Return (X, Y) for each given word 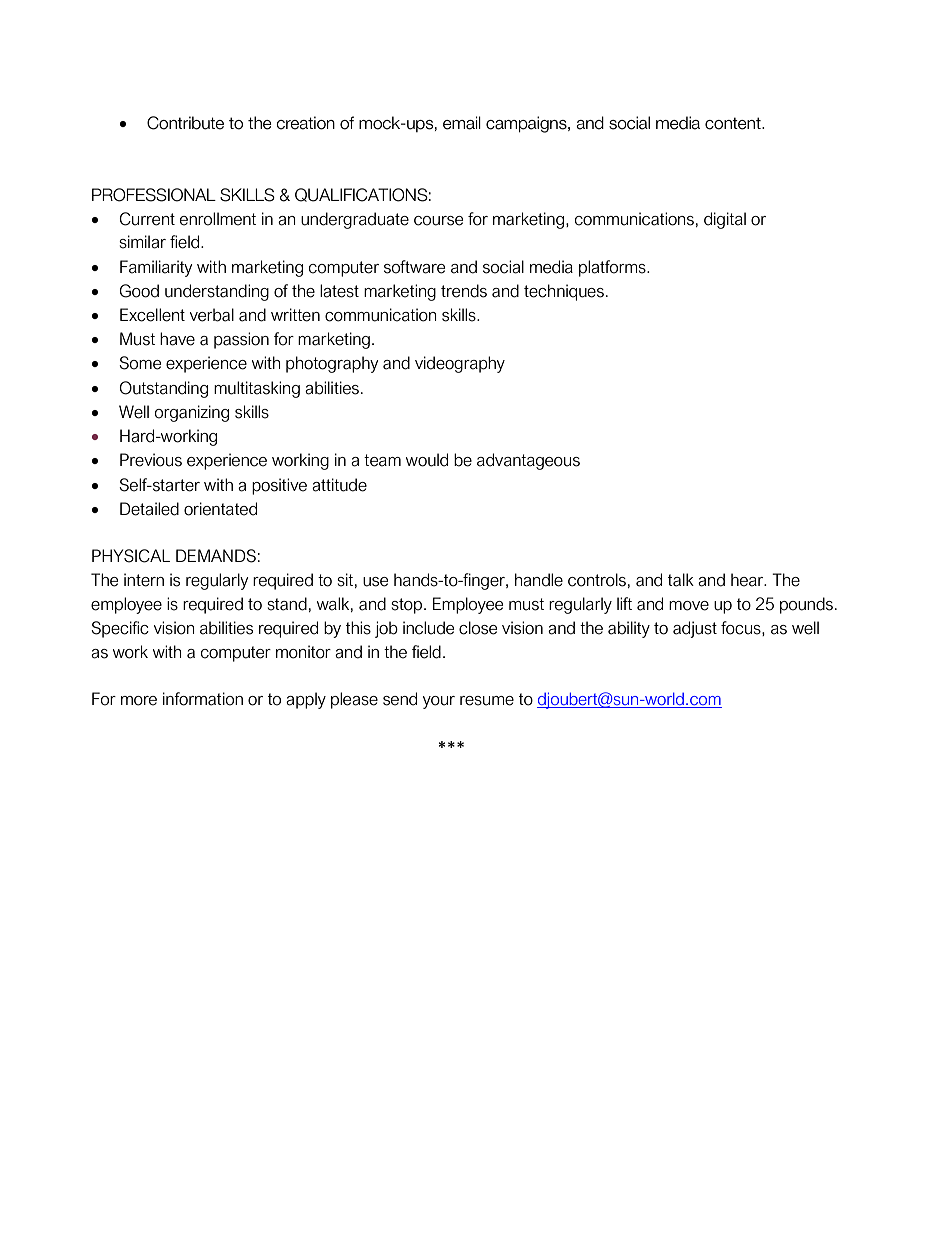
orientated (220, 509)
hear (748, 580)
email (462, 123)
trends (464, 291)
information (203, 699)
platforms (613, 268)
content (734, 123)
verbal (212, 315)
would (427, 460)
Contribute (185, 123)
